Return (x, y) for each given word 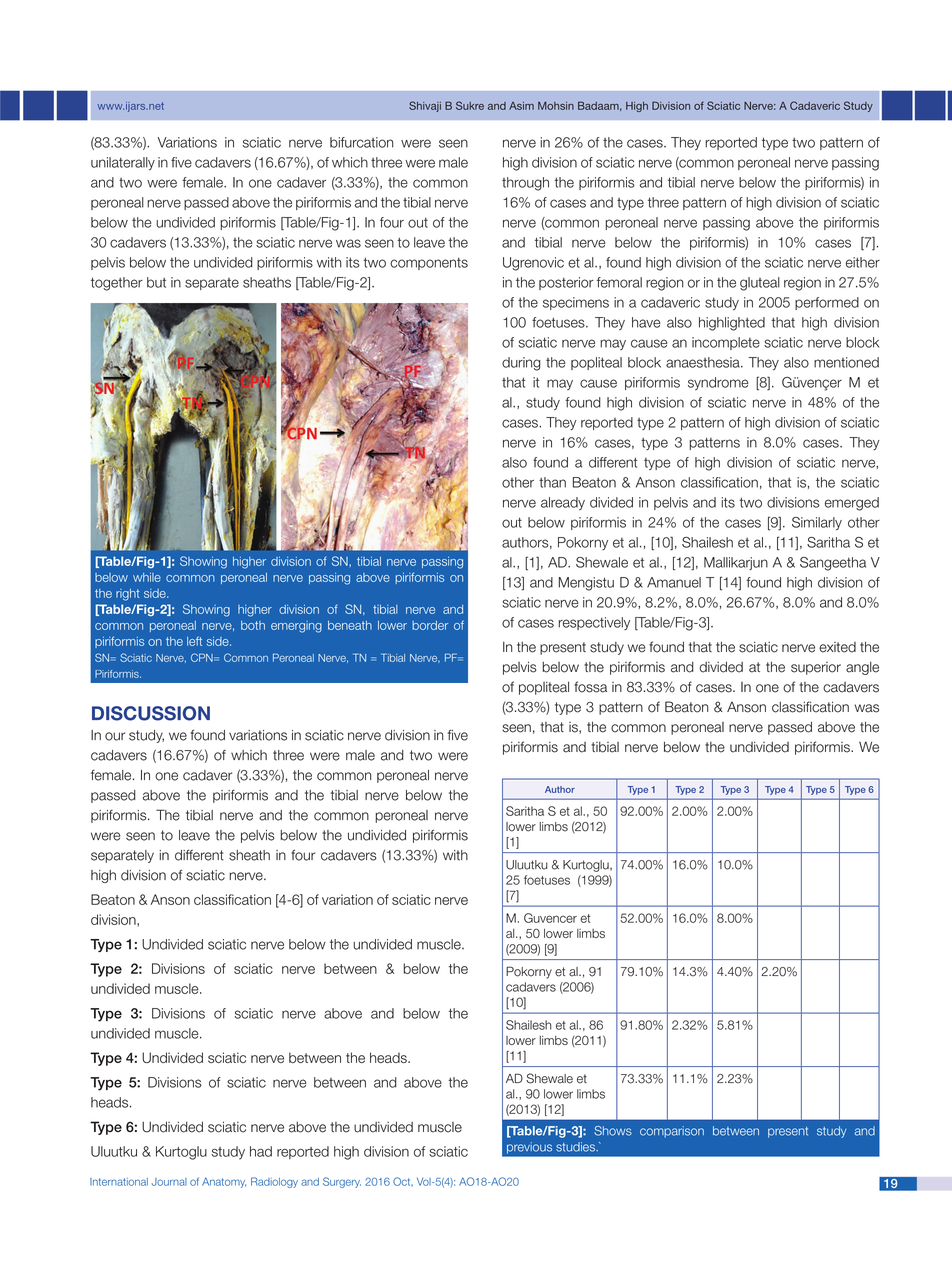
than (552, 482)
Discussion (151, 713)
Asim (521, 106)
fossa (590, 687)
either (863, 262)
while (147, 577)
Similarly (817, 523)
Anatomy (224, 1183)
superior (816, 668)
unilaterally (123, 163)
